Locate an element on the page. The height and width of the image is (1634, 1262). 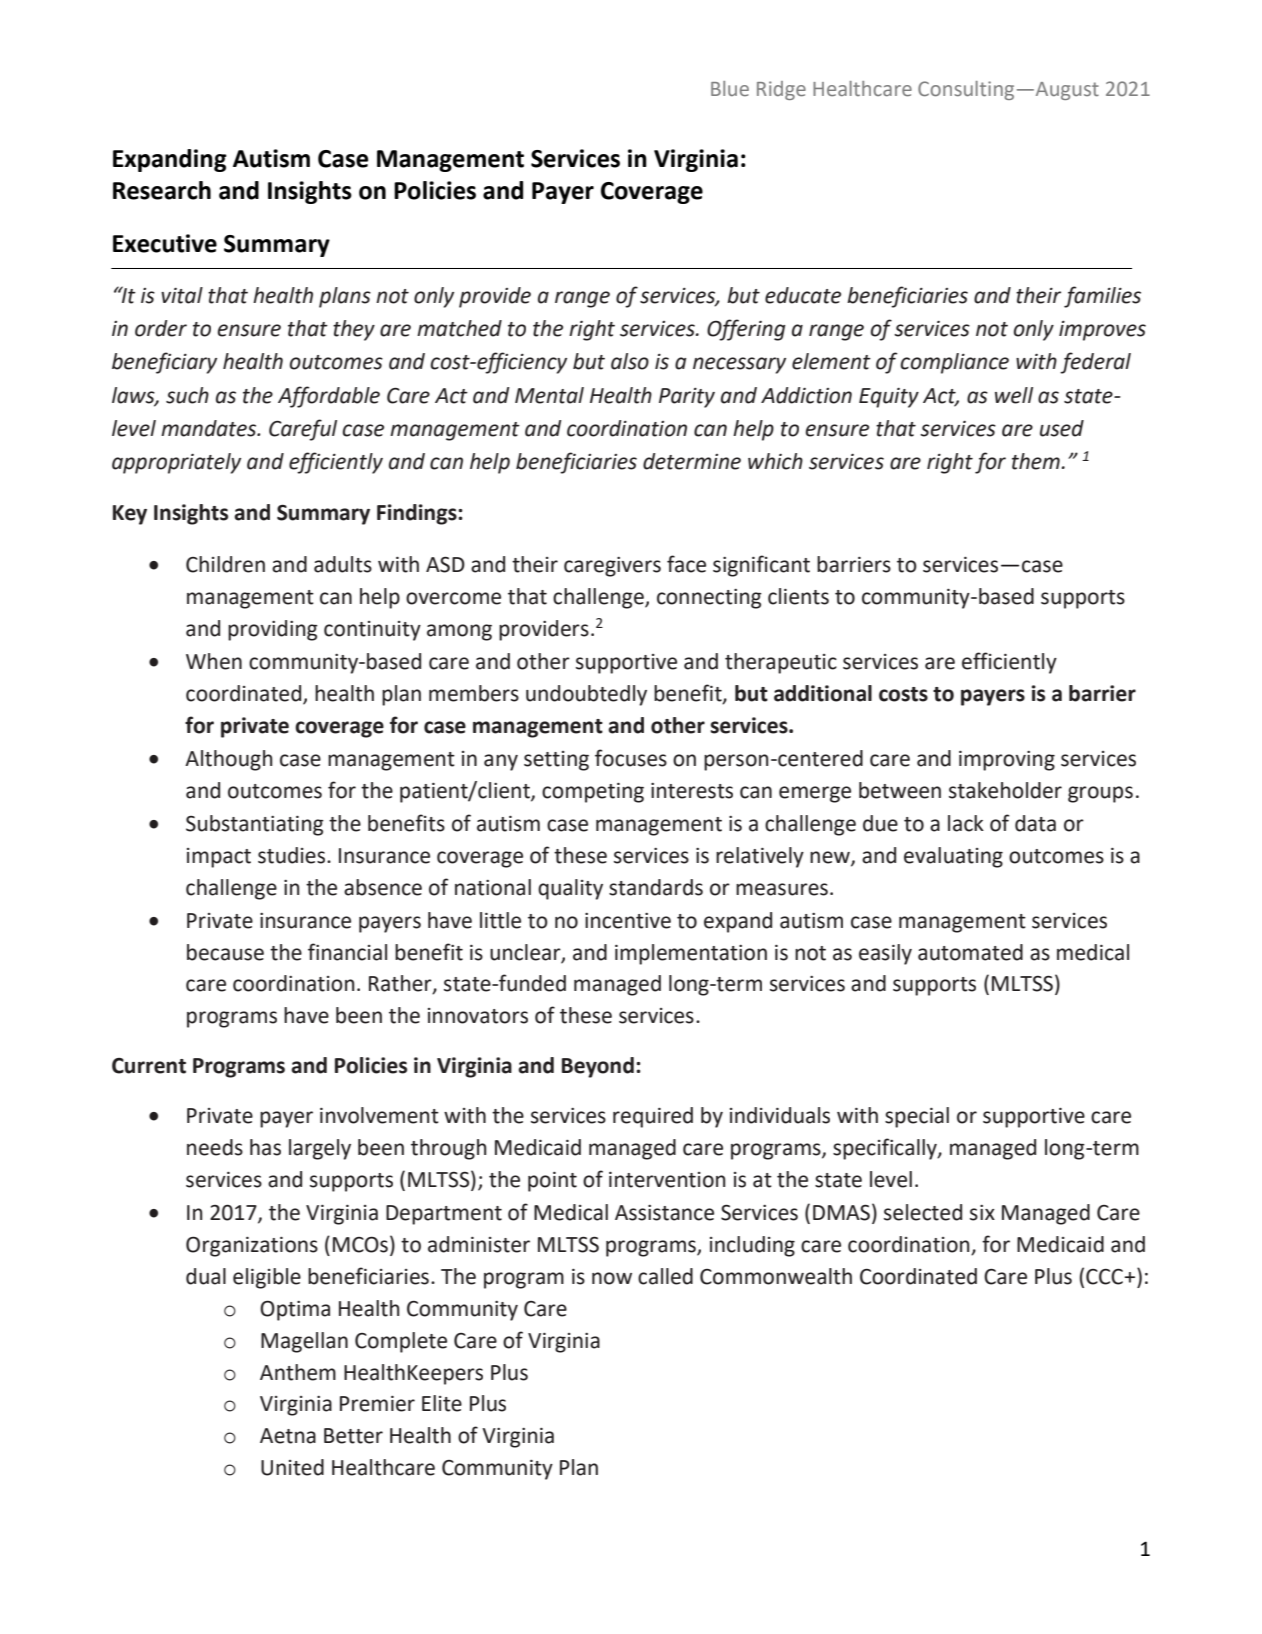
used is located at coordinates (1062, 428).
